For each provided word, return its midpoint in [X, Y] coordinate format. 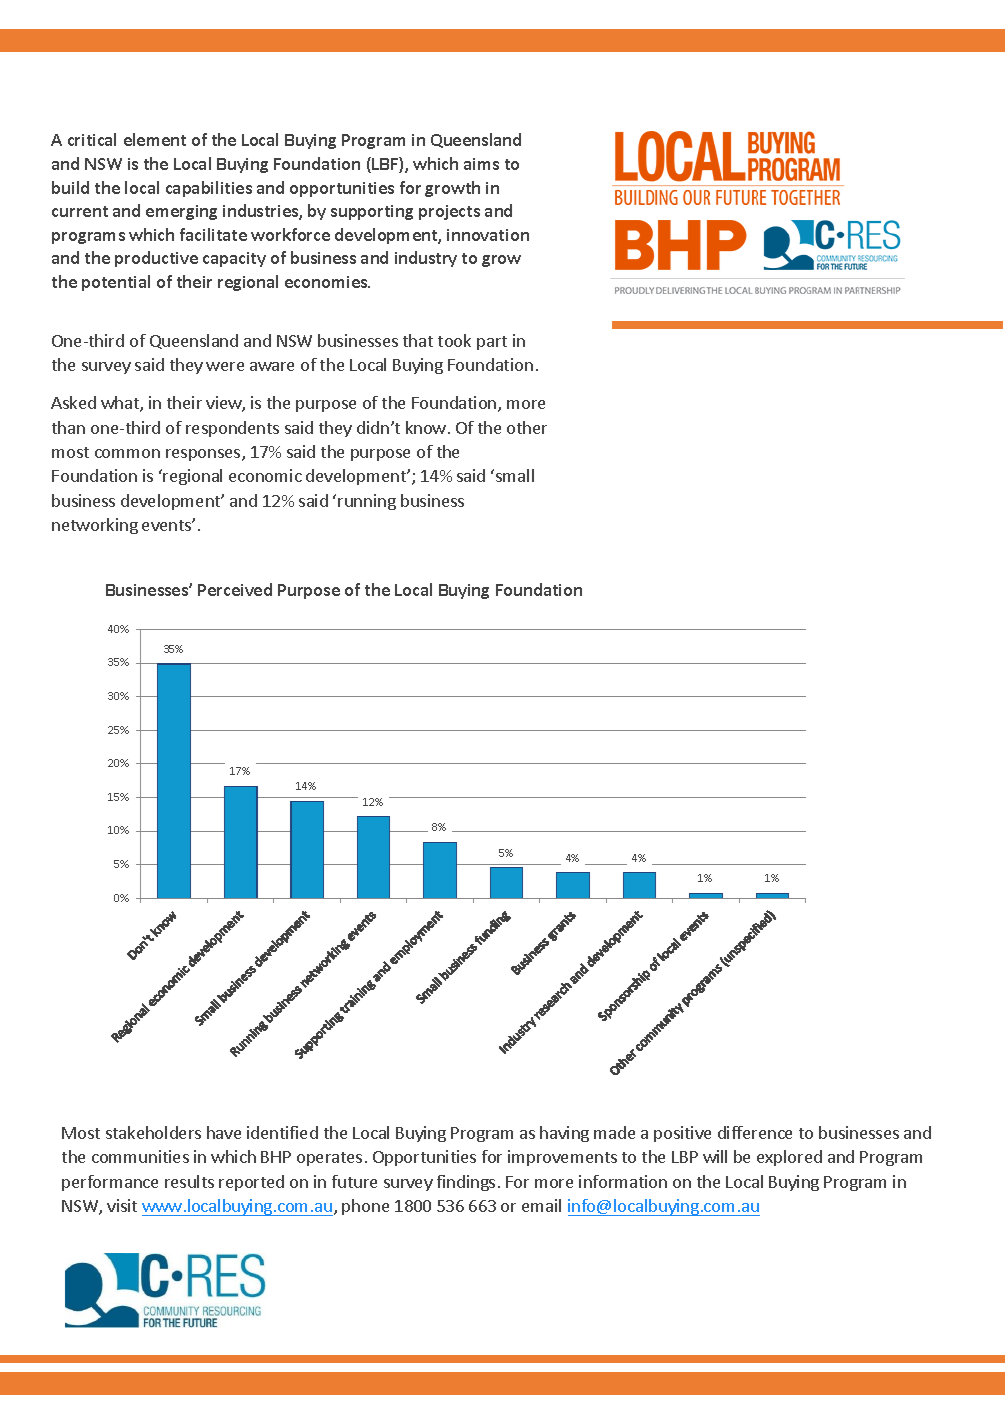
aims [481, 164]
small [515, 475]
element [155, 139]
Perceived [235, 589]
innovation [488, 235]
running [367, 502]
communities [140, 1156]
